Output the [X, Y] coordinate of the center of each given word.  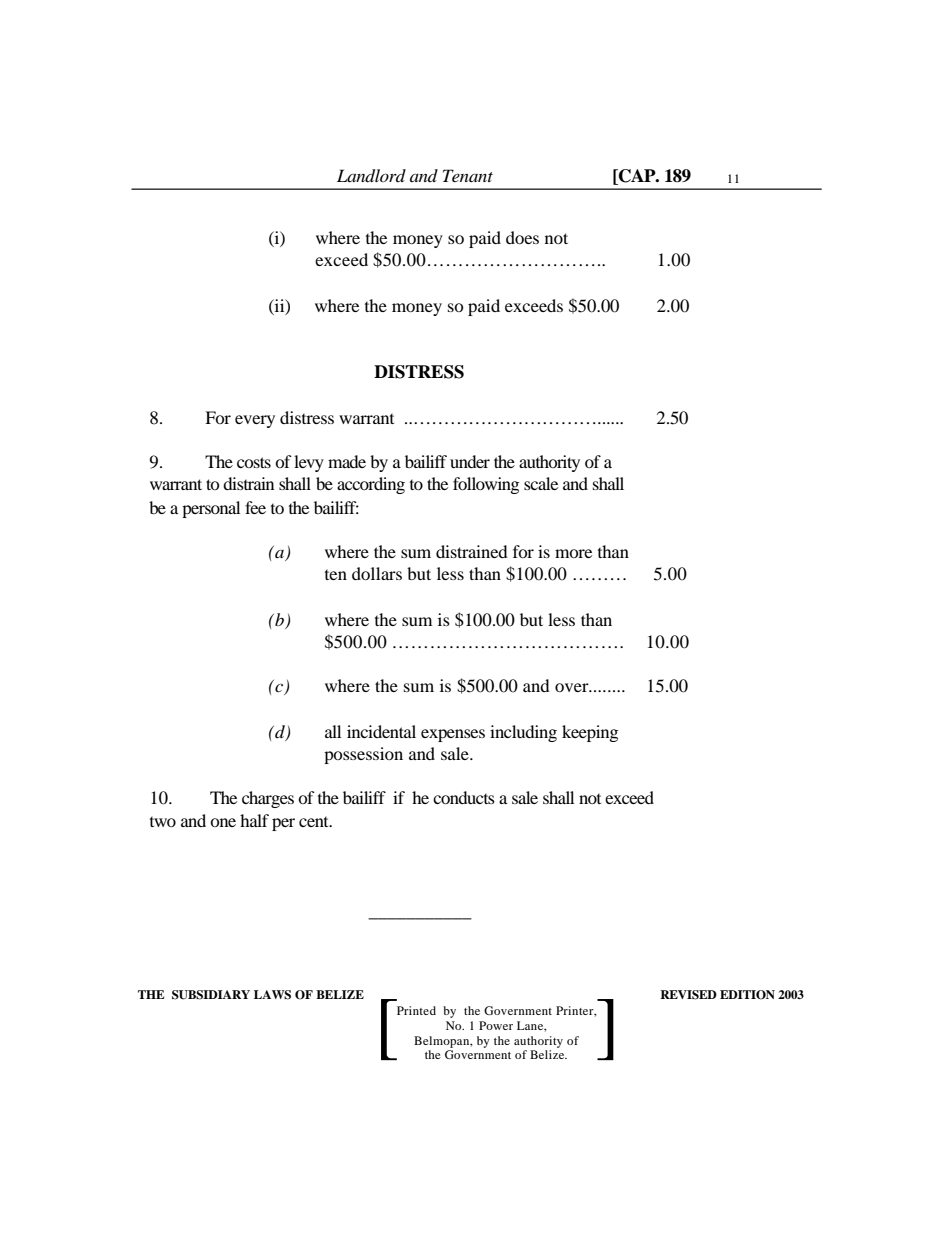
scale [541, 483]
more [573, 553]
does [522, 237]
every [255, 421]
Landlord [371, 176]
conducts [464, 797]
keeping [590, 733]
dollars [377, 573]
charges [268, 799]
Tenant [468, 175]
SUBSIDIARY [211, 995]
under [470, 461]
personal [211, 509]
